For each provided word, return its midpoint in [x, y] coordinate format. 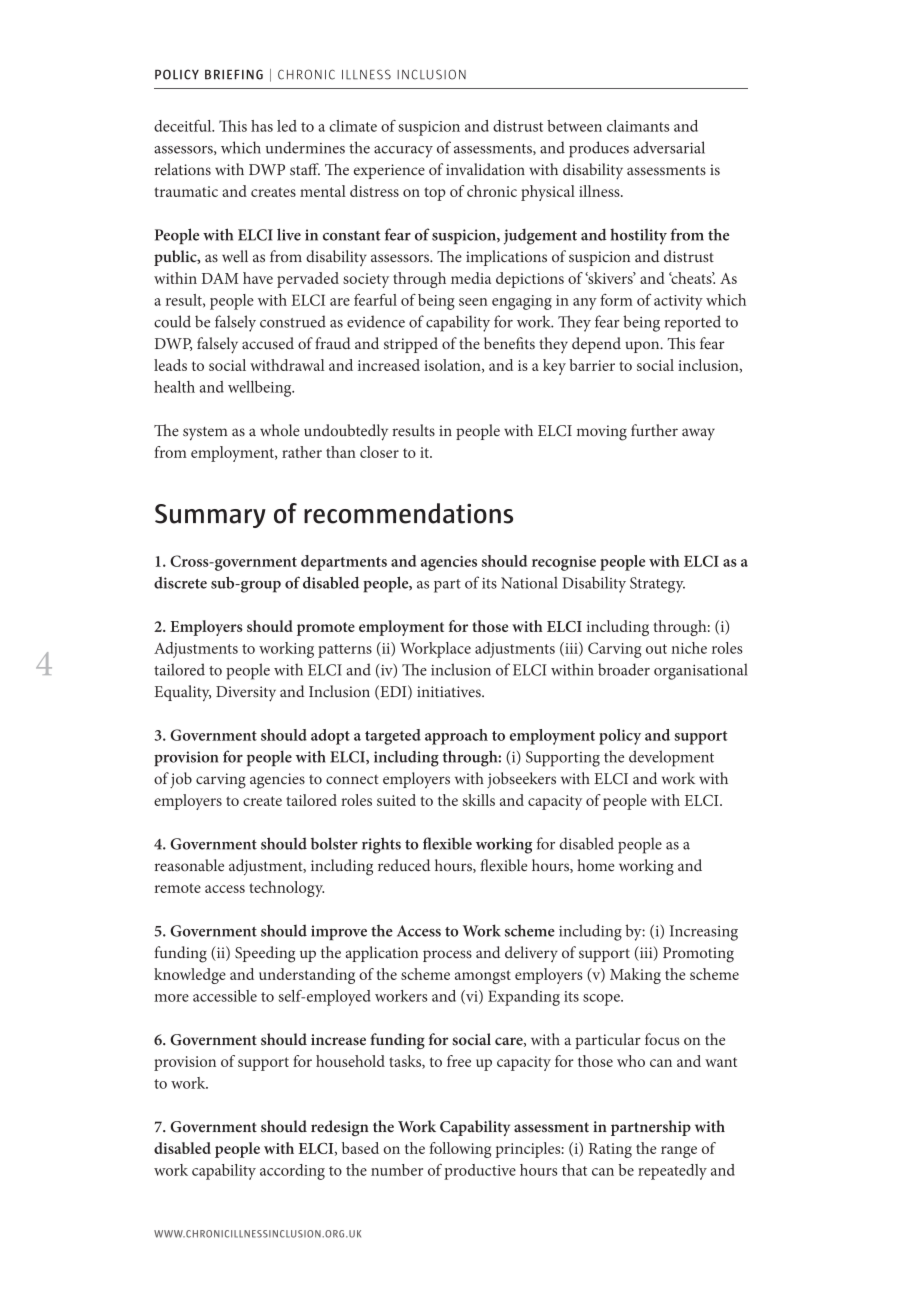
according [292, 1172]
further [654, 430]
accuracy [403, 152]
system [205, 434]
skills [478, 800]
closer [379, 452]
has [262, 126]
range [679, 1152]
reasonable [189, 865]
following [460, 1150]
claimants [638, 126]
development [671, 758]
